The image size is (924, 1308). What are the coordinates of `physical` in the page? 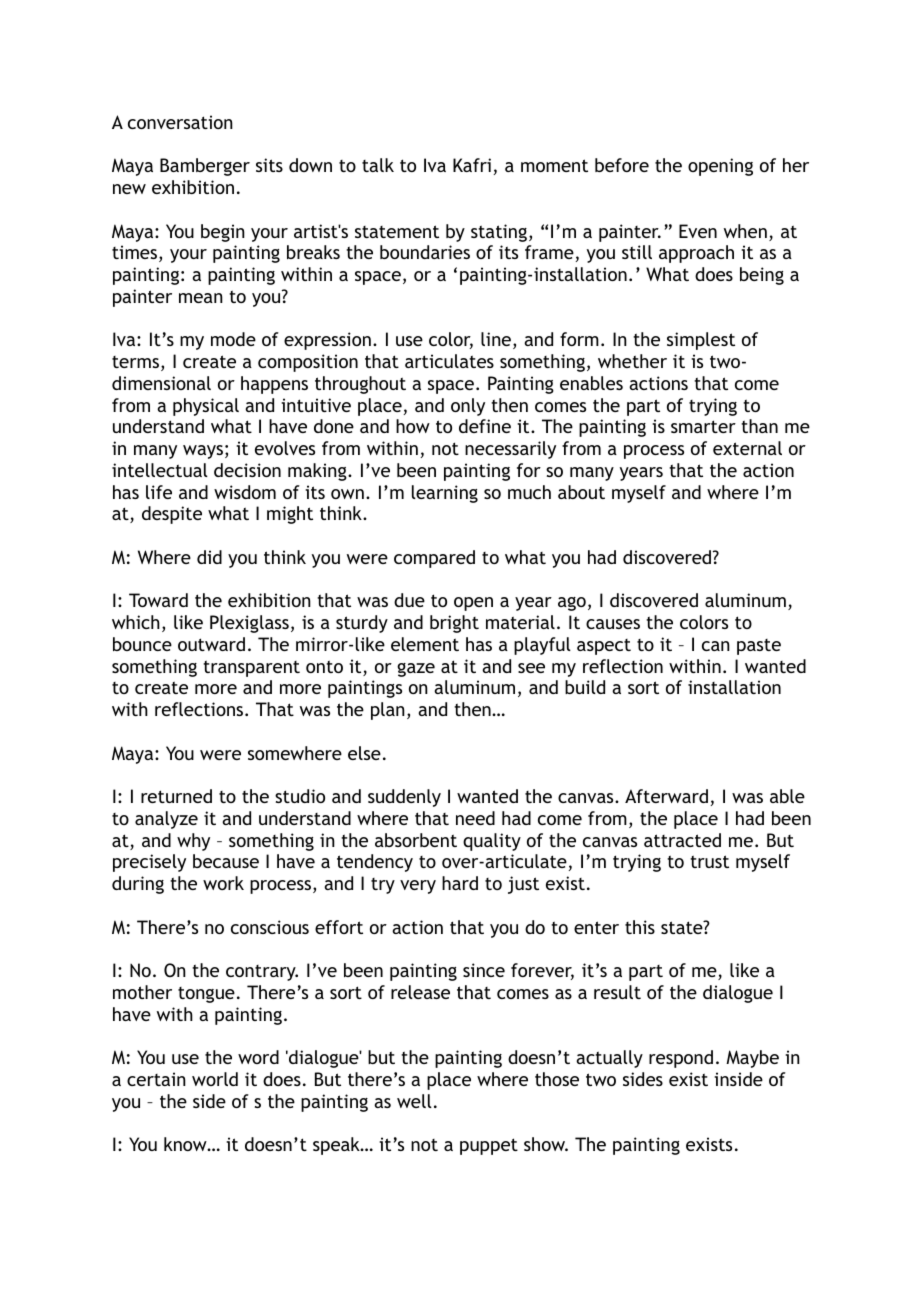 It's located at (206, 407).
